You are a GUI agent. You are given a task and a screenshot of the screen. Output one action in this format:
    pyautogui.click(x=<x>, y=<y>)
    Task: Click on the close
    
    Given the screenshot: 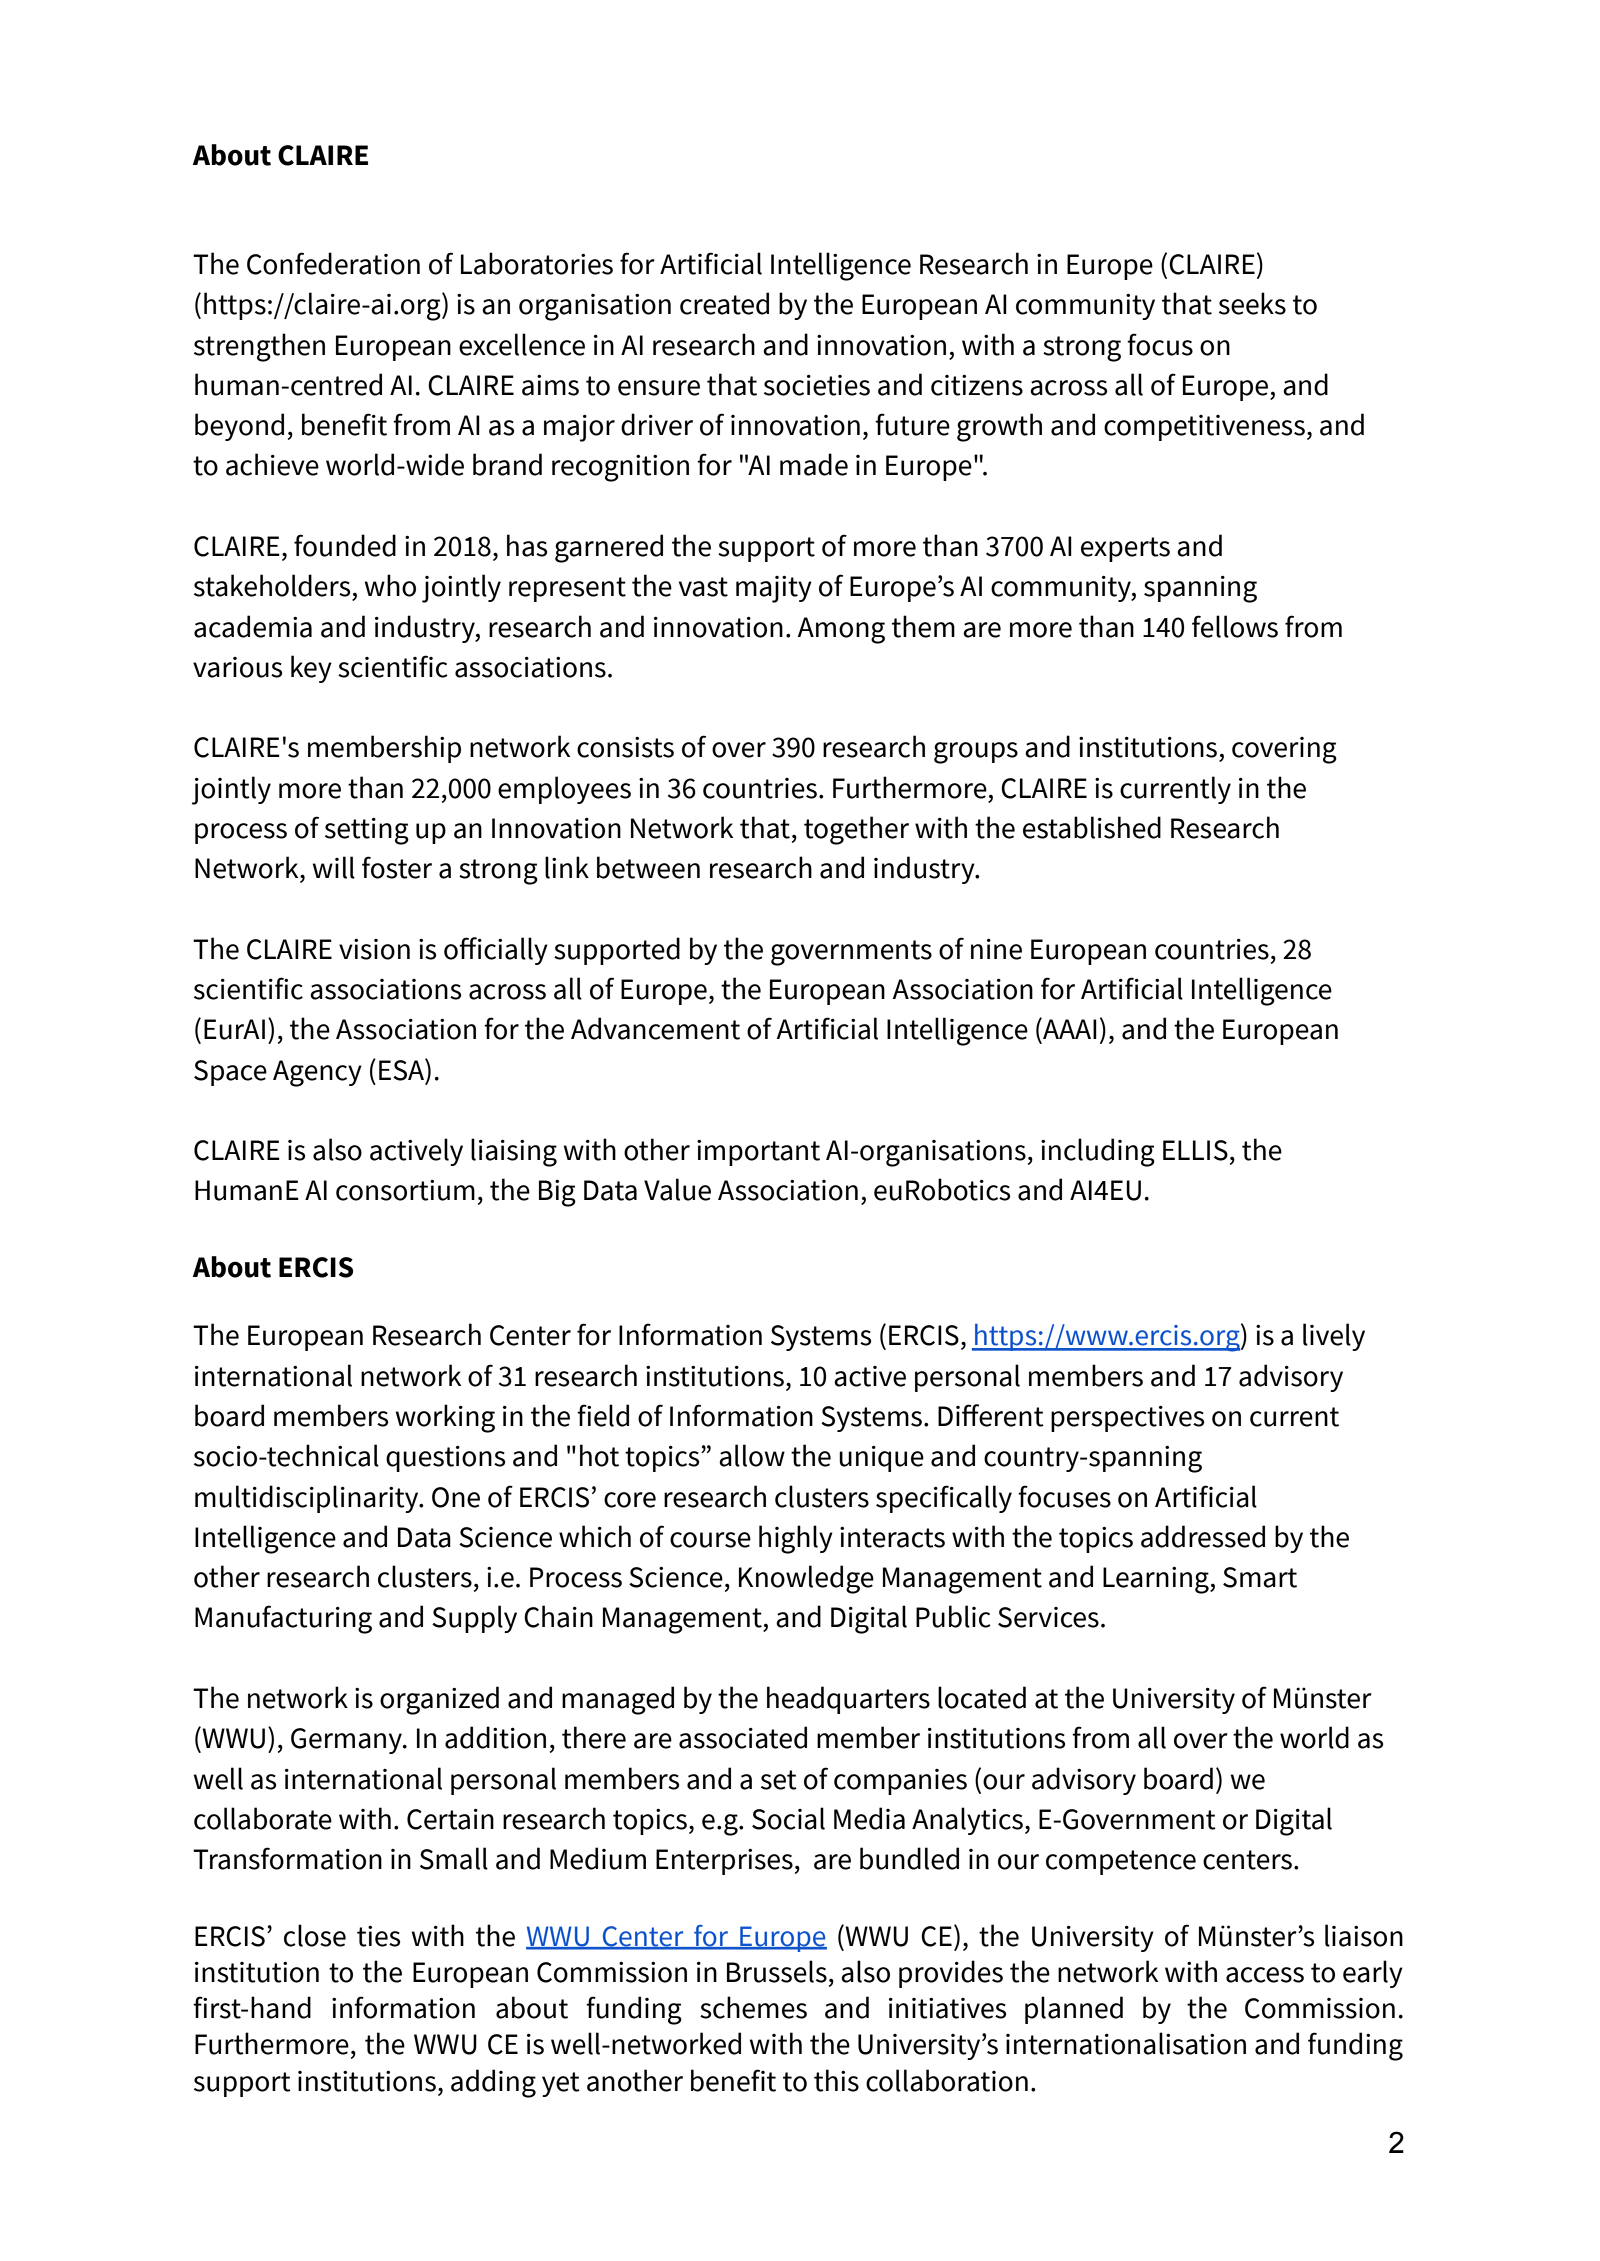 What is the action you would take?
    pyautogui.click(x=315, y=1935)
